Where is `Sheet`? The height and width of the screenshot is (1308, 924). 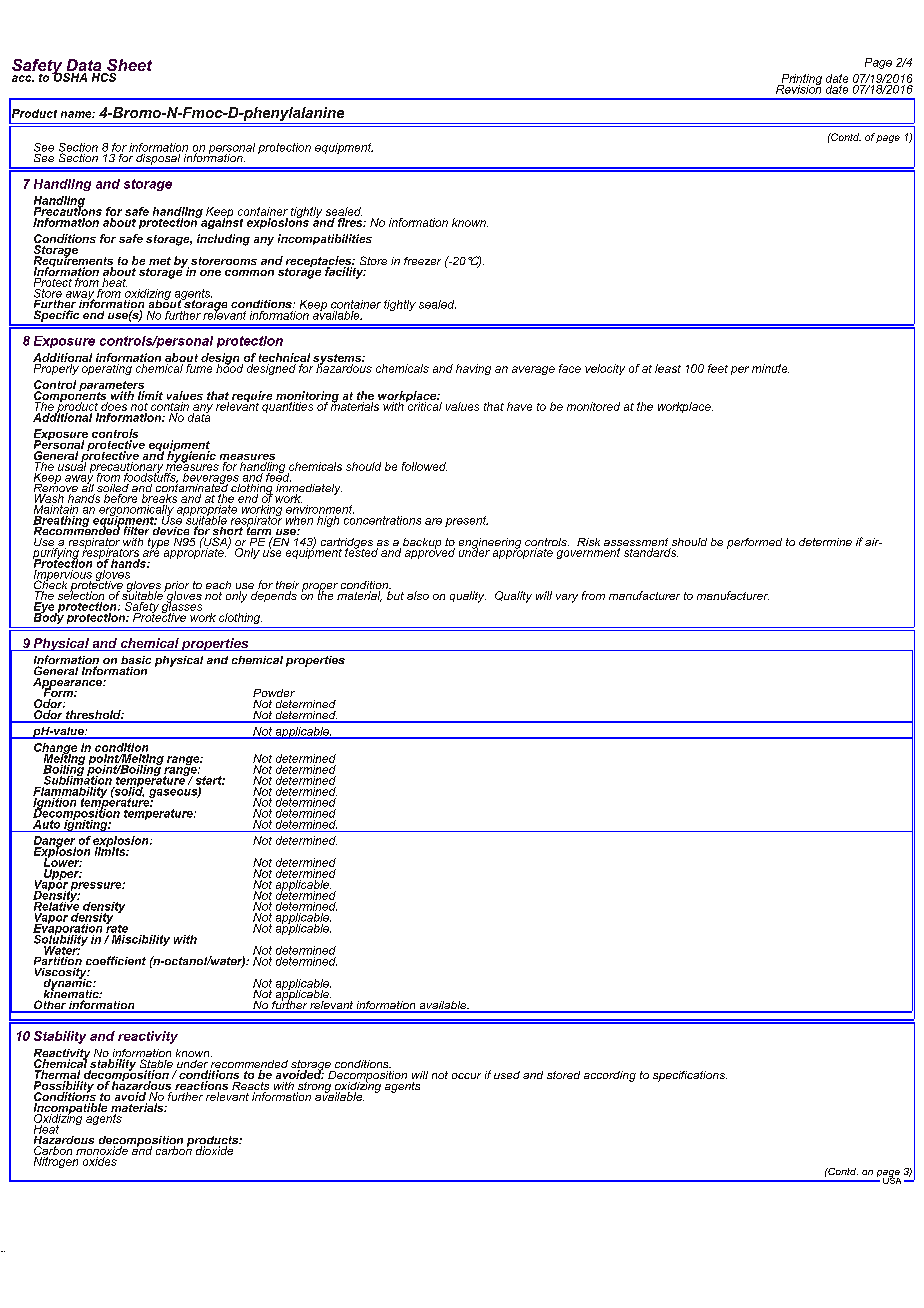
Sheet is located at coordinates (128, 66).
